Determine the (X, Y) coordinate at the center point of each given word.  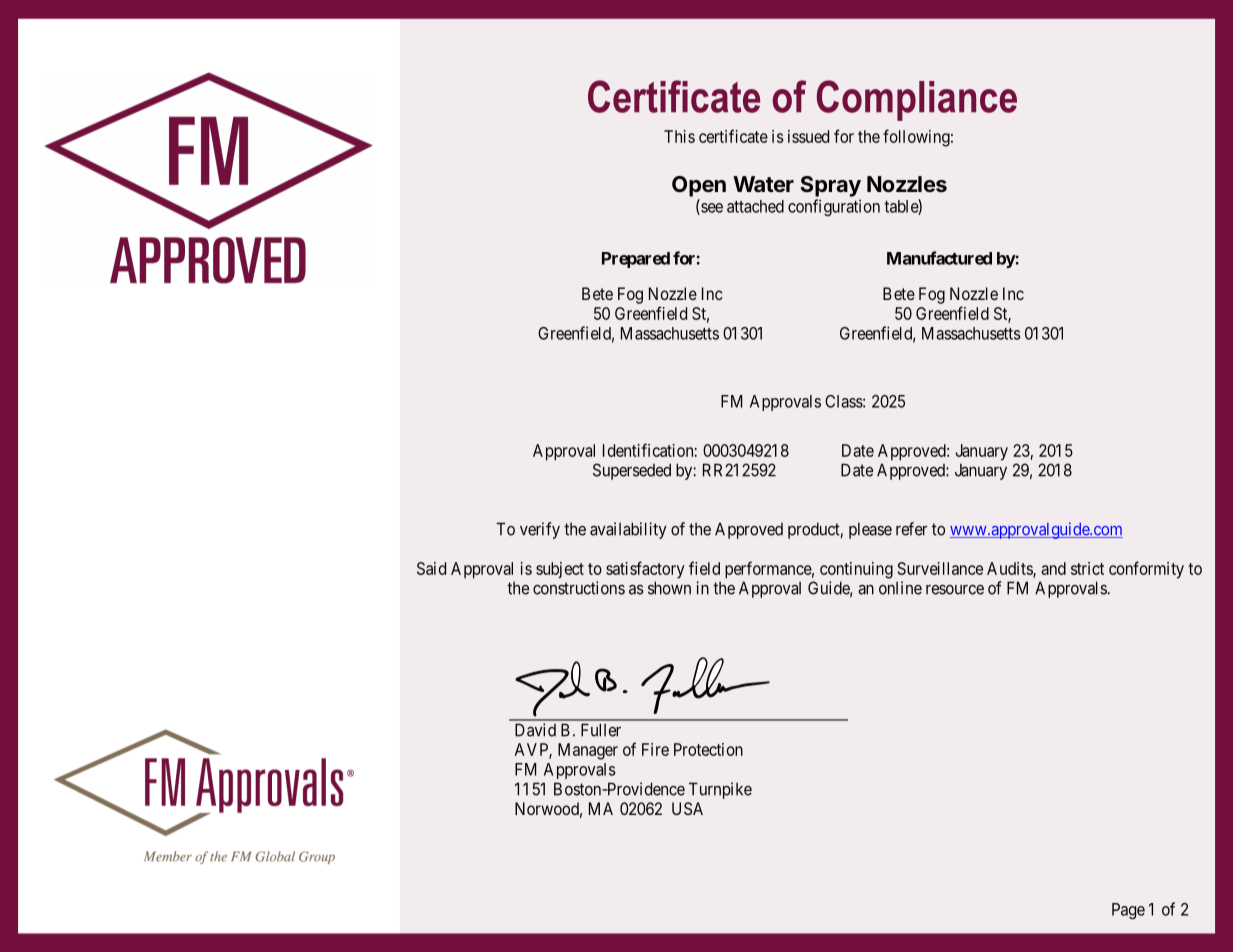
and (1053, 568)
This (679, 136)
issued (808, 136)
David (535, 730)
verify (540, 530)
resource (955, 590)
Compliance (916, 100)
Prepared (636, 260)
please (870, 530)
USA (687, 808)
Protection (708, 749)
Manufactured (939, 258)
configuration (834, 207)
